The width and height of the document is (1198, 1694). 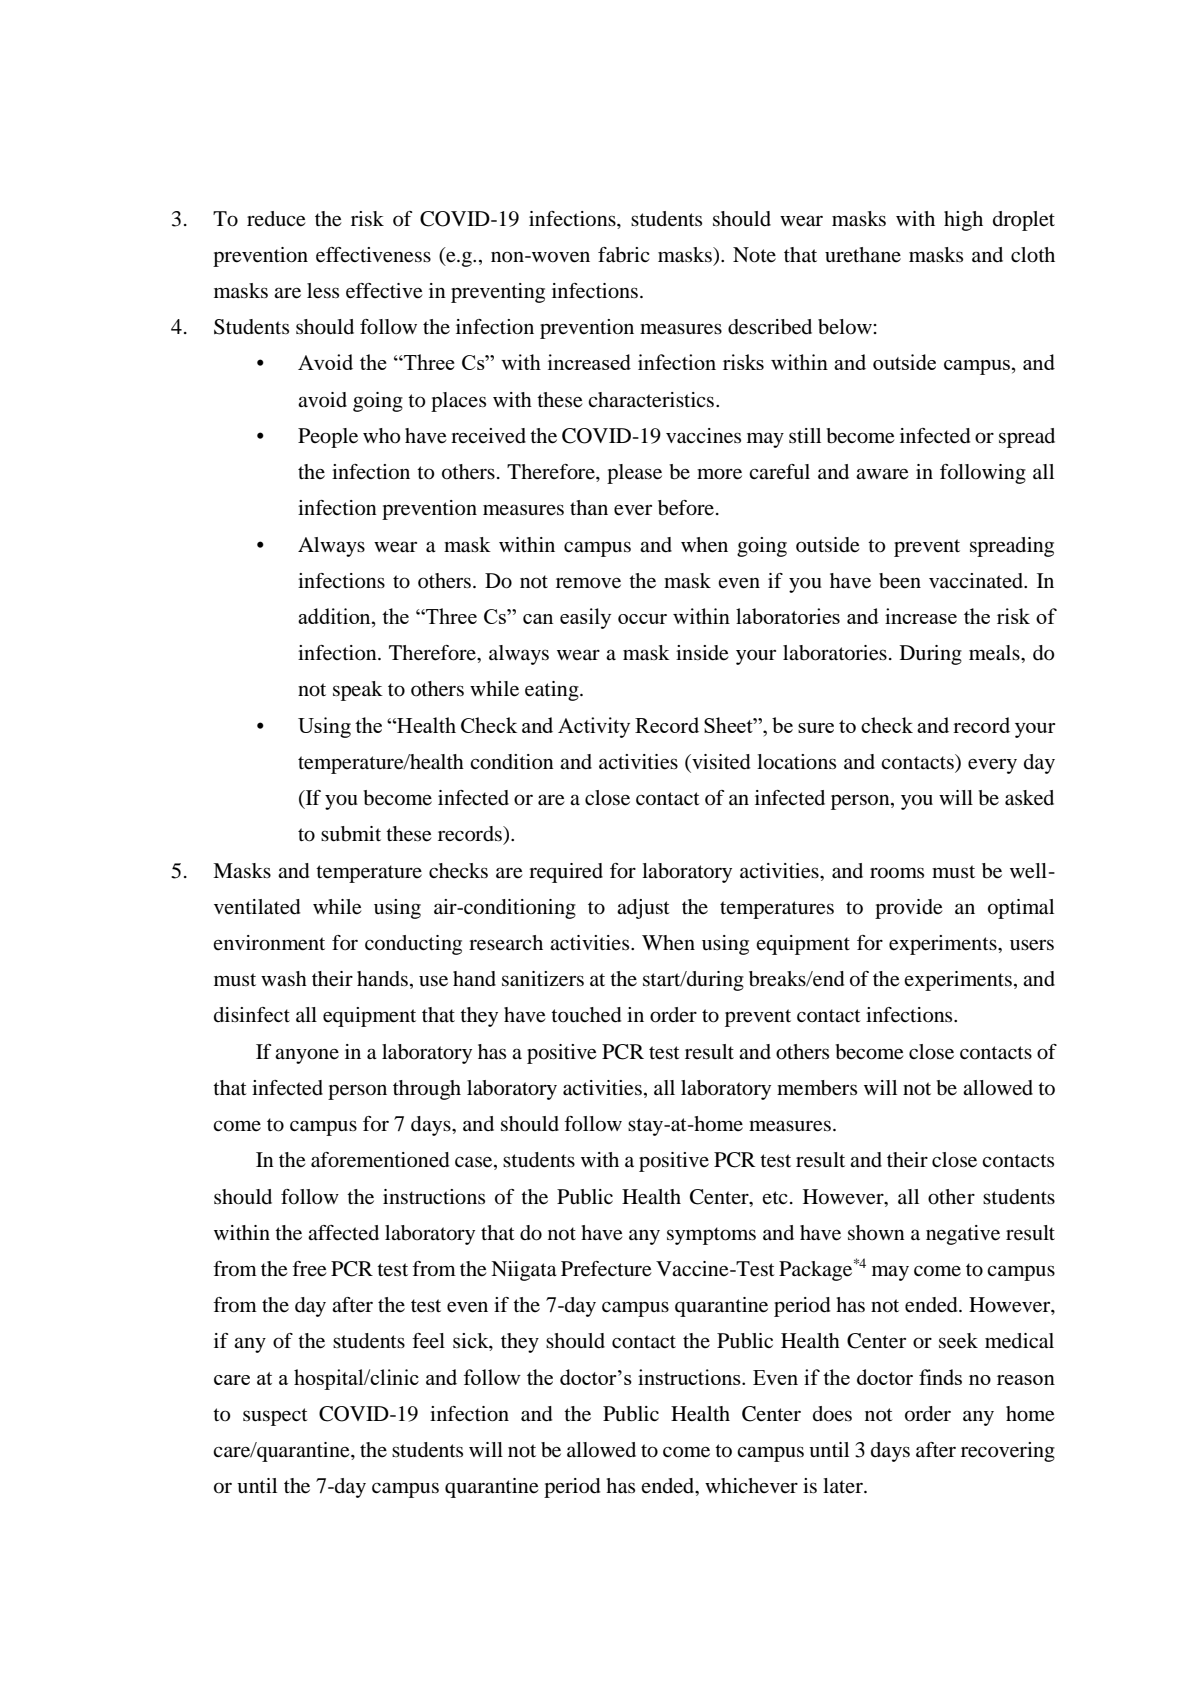 I want to click on fabric, so click(x=623, y=255).
